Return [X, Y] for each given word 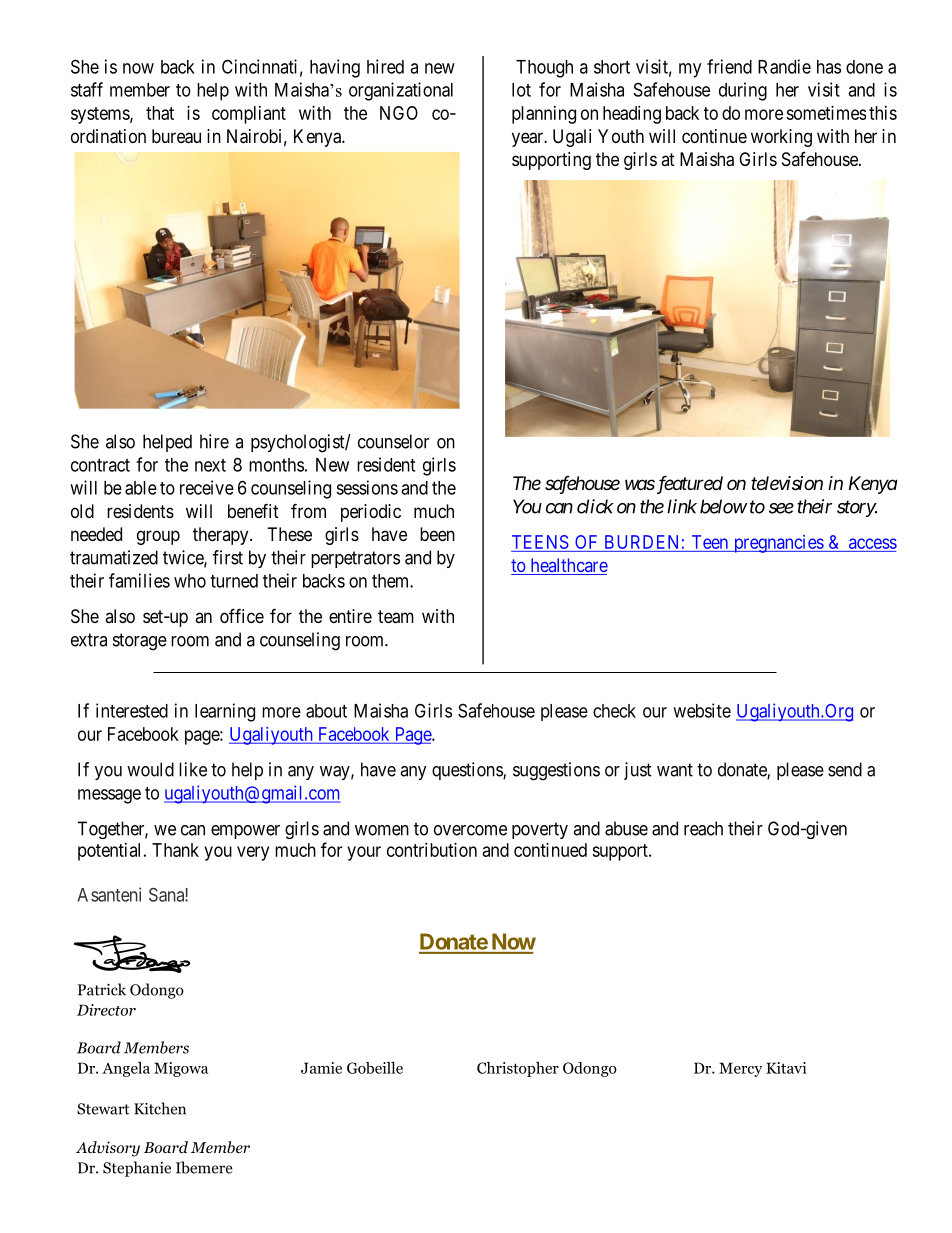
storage [140, 642]
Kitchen [160, 1108]
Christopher [518, 1069]
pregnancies [778, 544]
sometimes [826, 113]
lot [521, 90]
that [160, 113]
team [396, 617]
